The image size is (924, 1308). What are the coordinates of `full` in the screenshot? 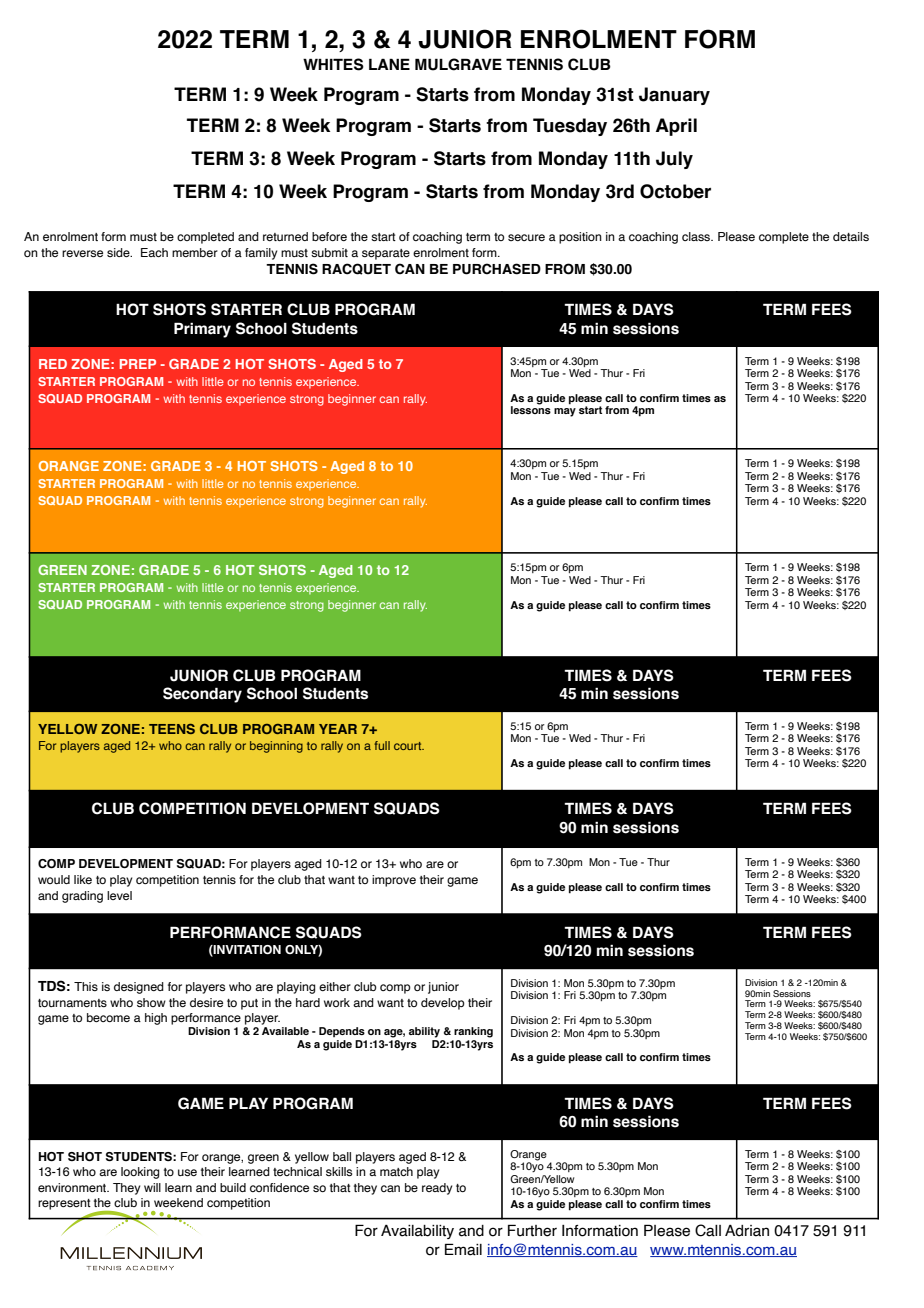 It's located at (382, 745).
